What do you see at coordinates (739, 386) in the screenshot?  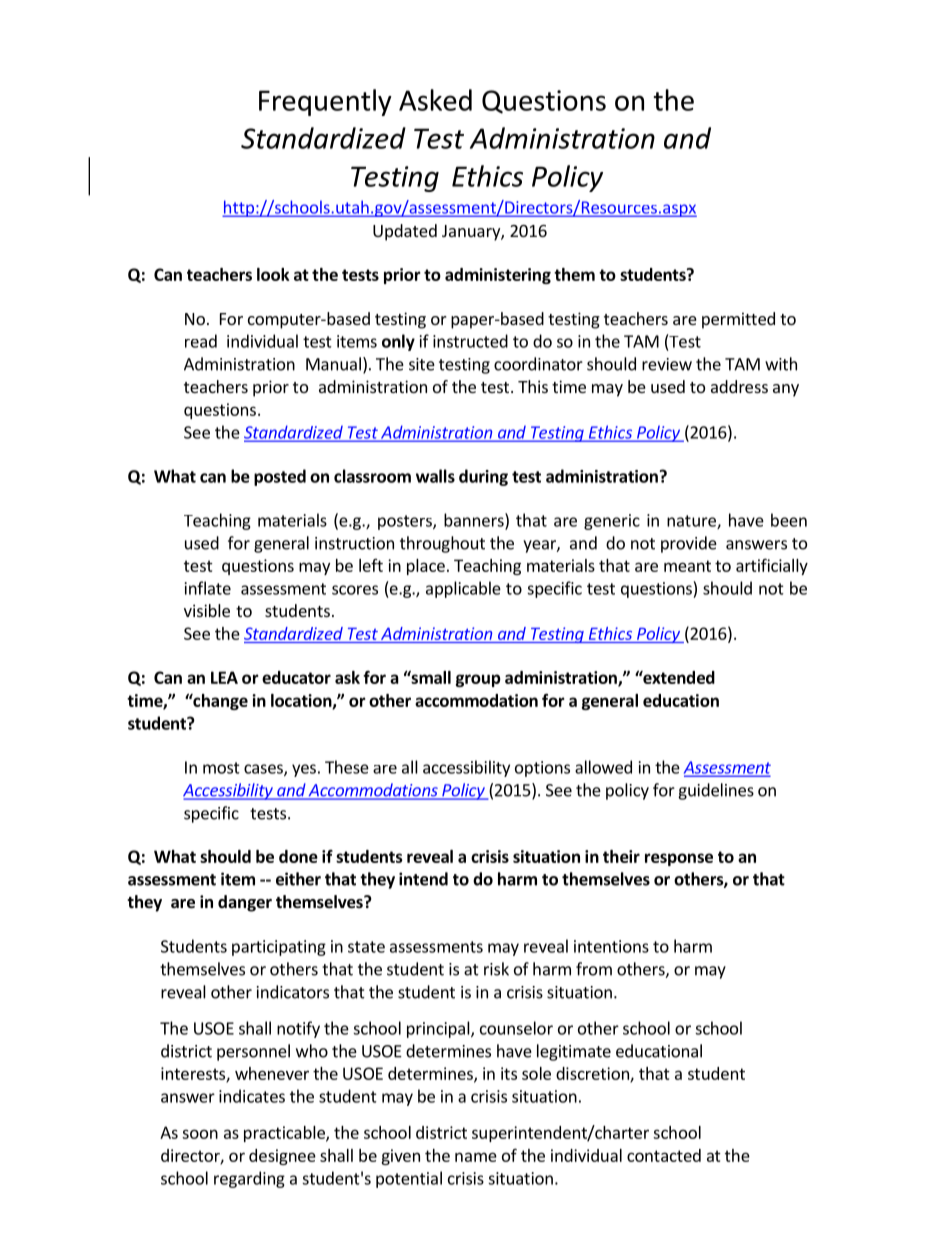 I see `address` at bounding box center [739, 386].
